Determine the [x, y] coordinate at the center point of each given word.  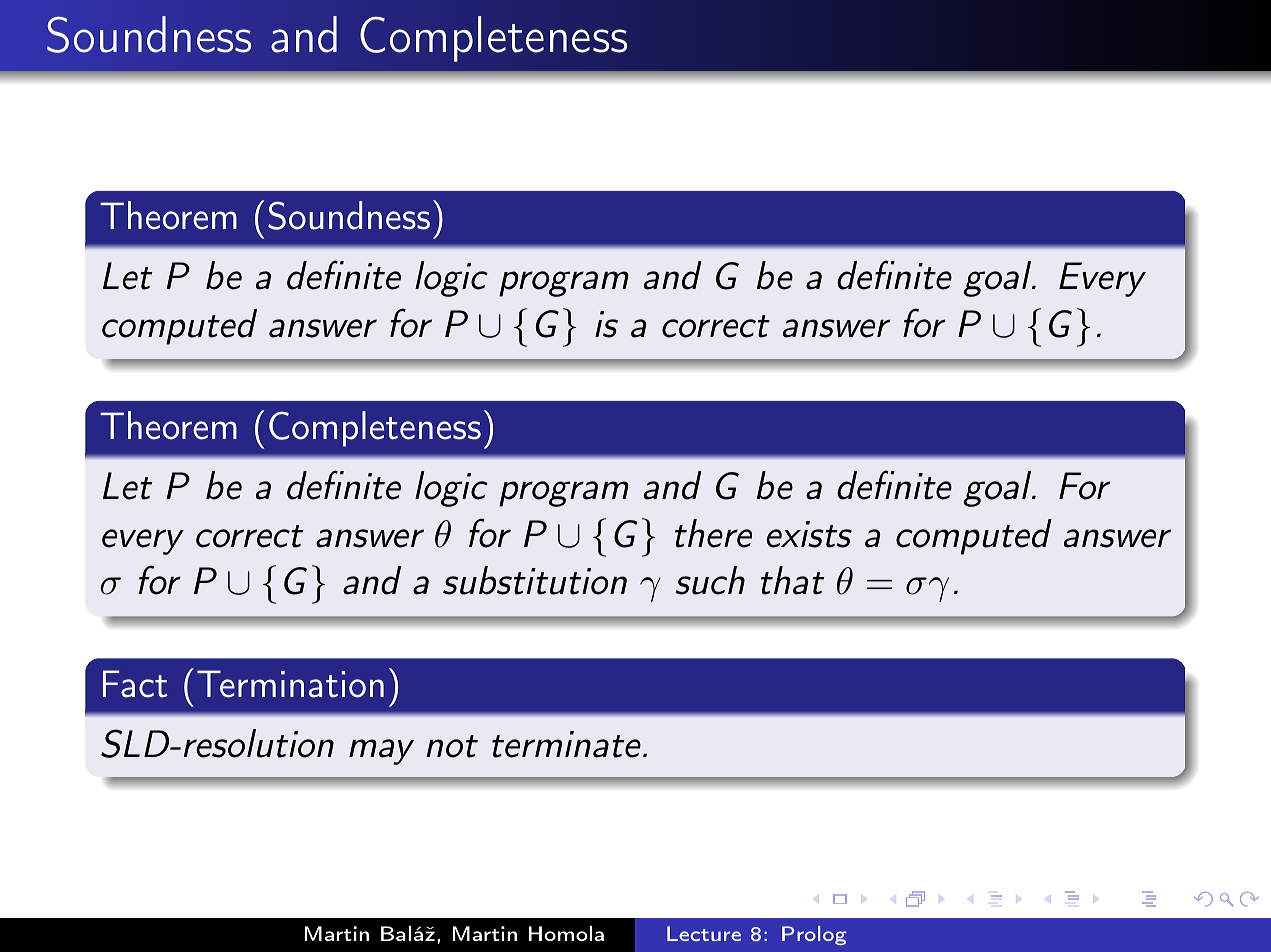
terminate [566, 744]
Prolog [814, 935]
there [713, 533]
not [452, 746]
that [793, 580]
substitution [535, 580]
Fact [135, 684]
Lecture [704, 933]
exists [809, 534]
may [381, 752]
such [710, 580]
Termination [290, 684]
